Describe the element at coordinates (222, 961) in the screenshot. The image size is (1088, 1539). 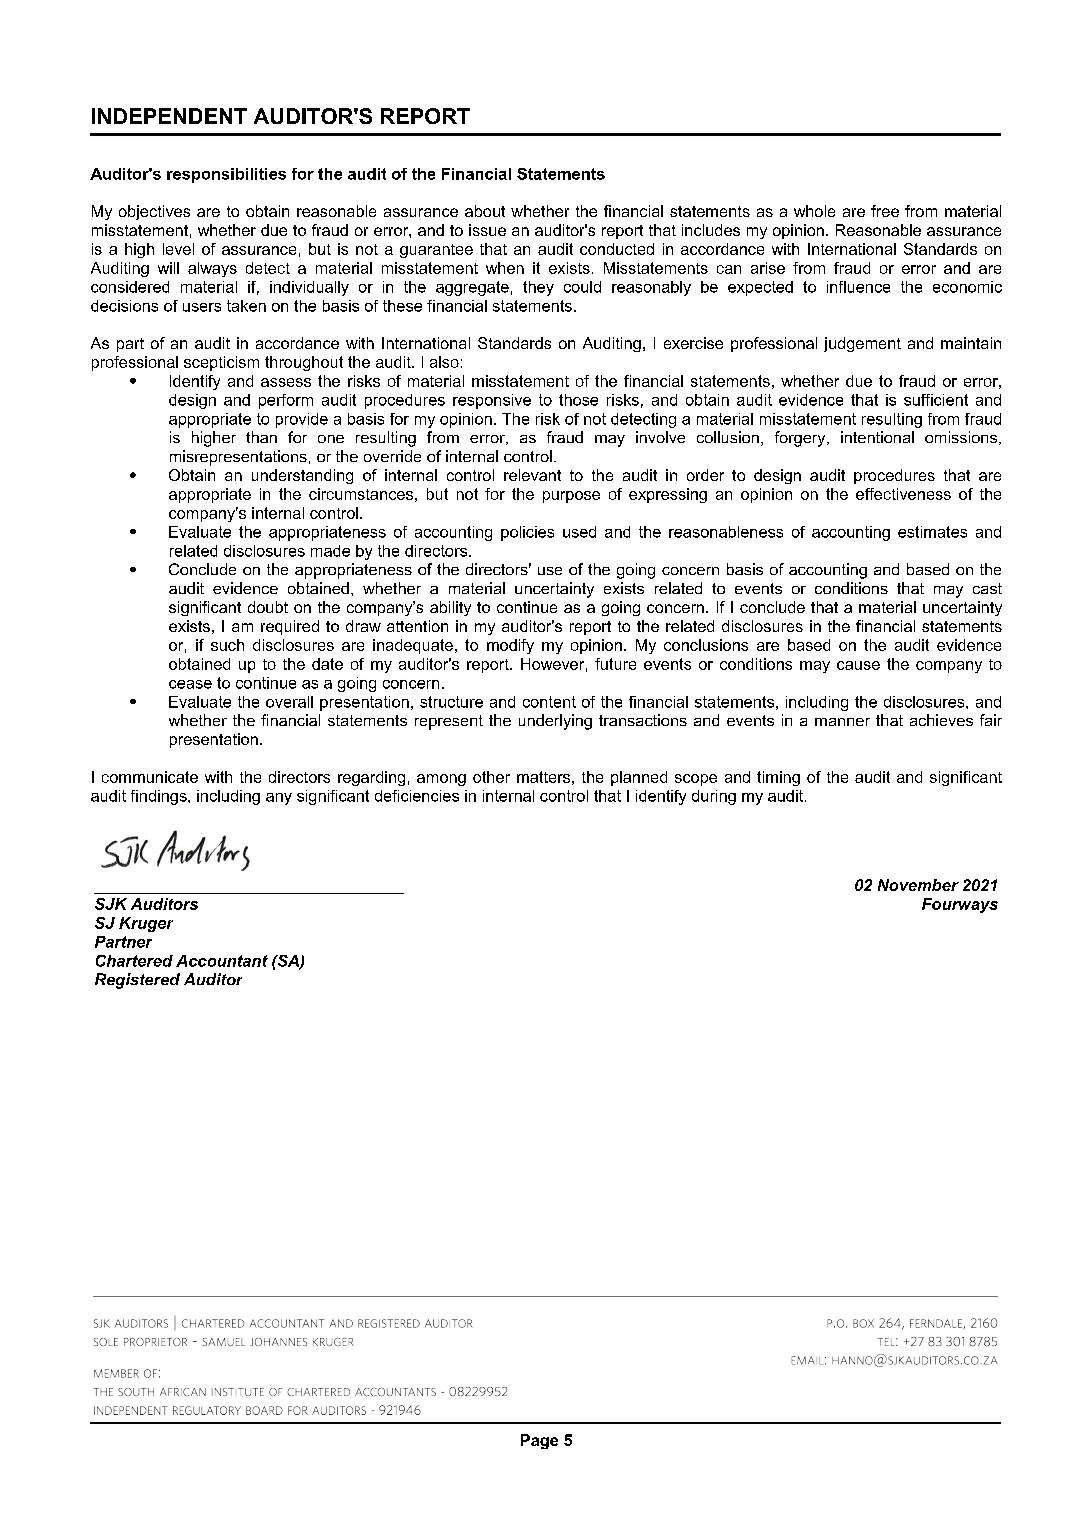
I see `Accountant` at that location.
